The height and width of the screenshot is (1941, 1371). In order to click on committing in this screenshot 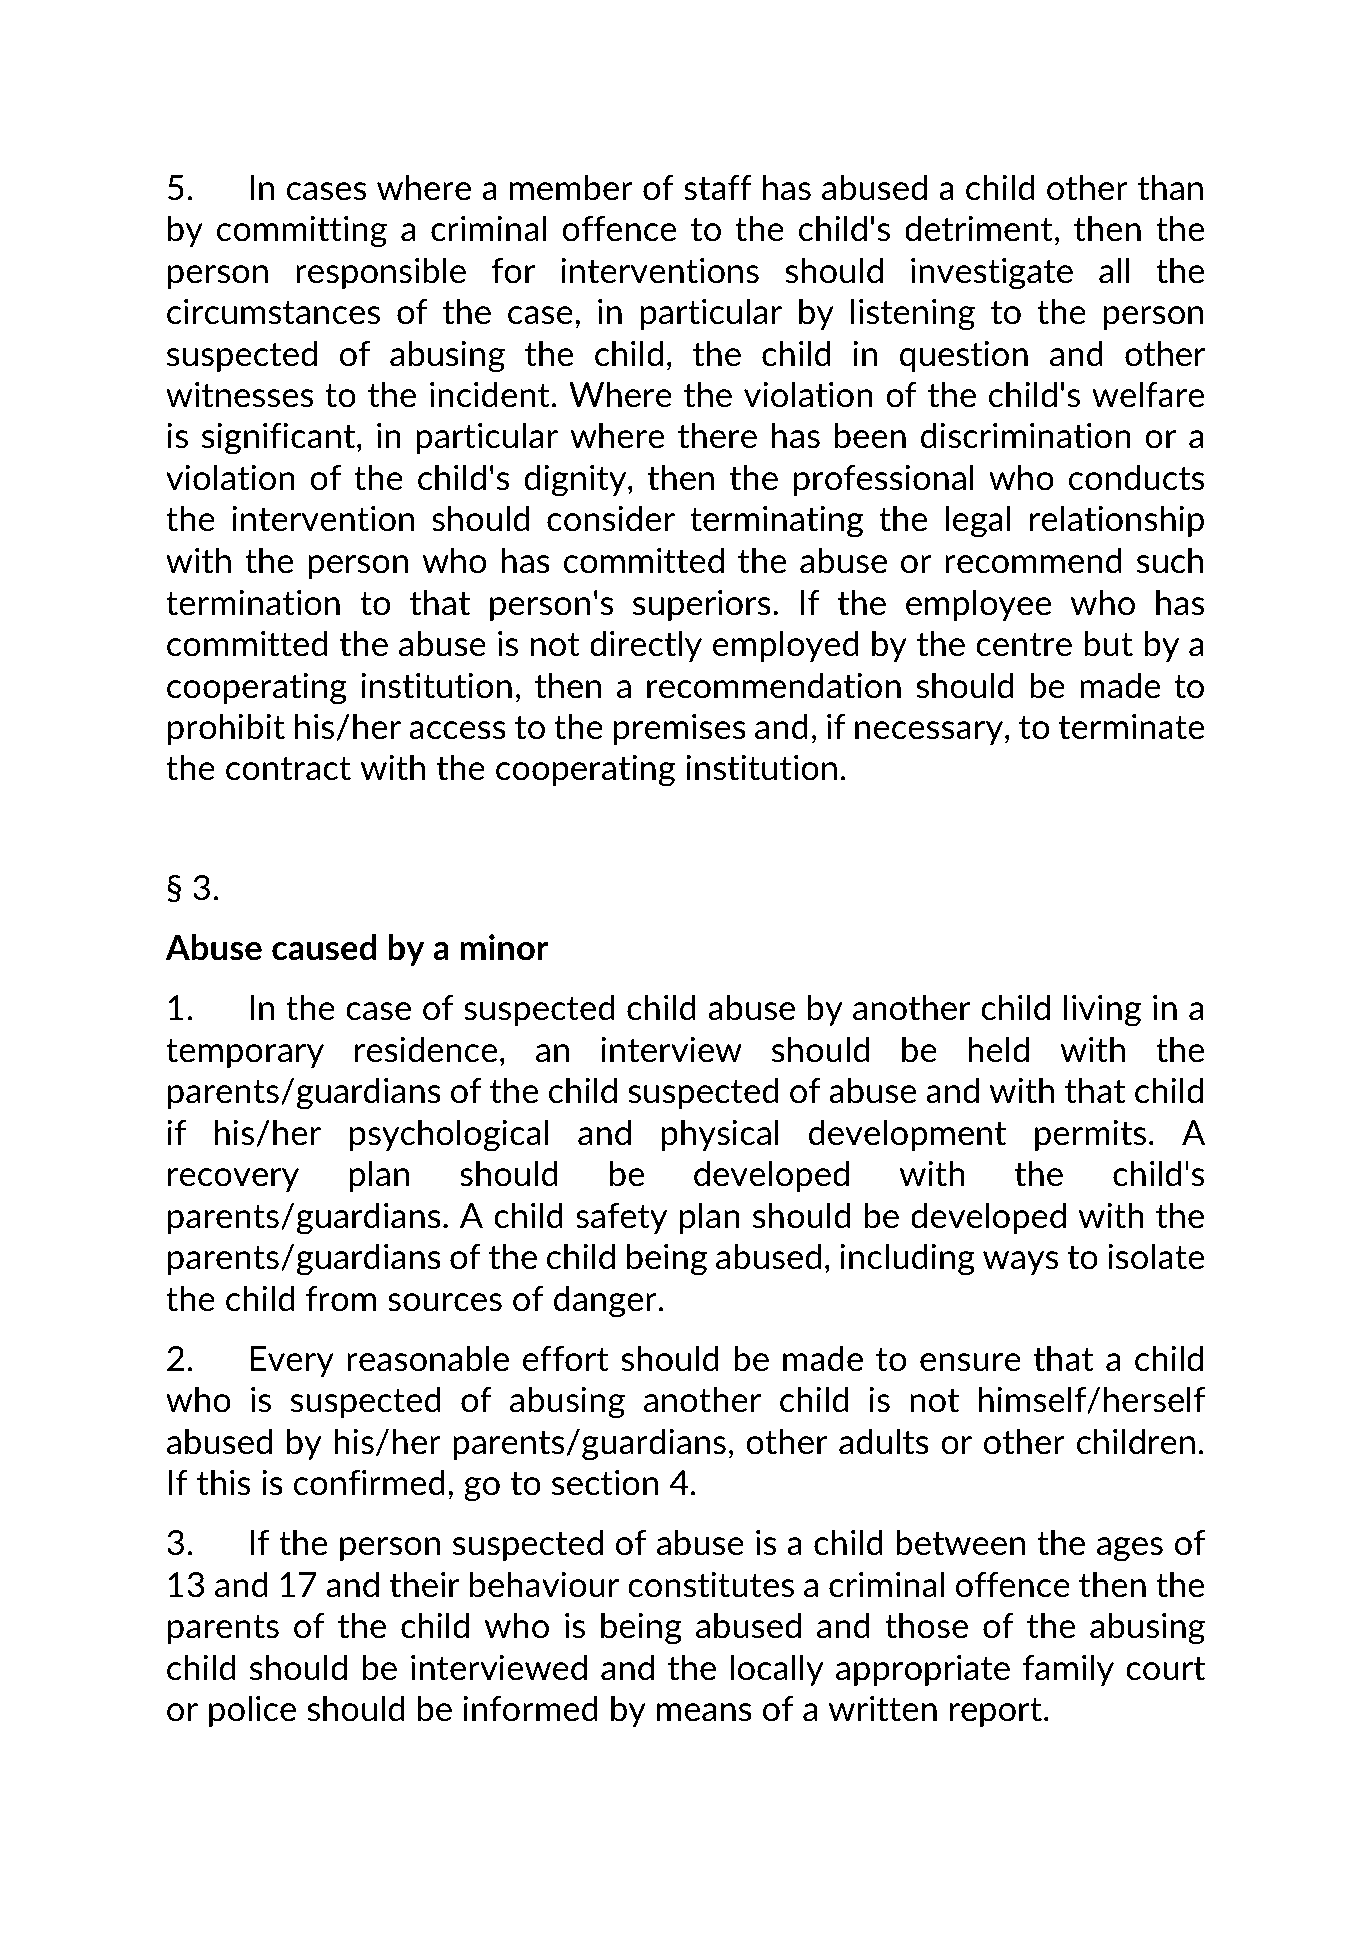, I will do `click(302, 232)`.
